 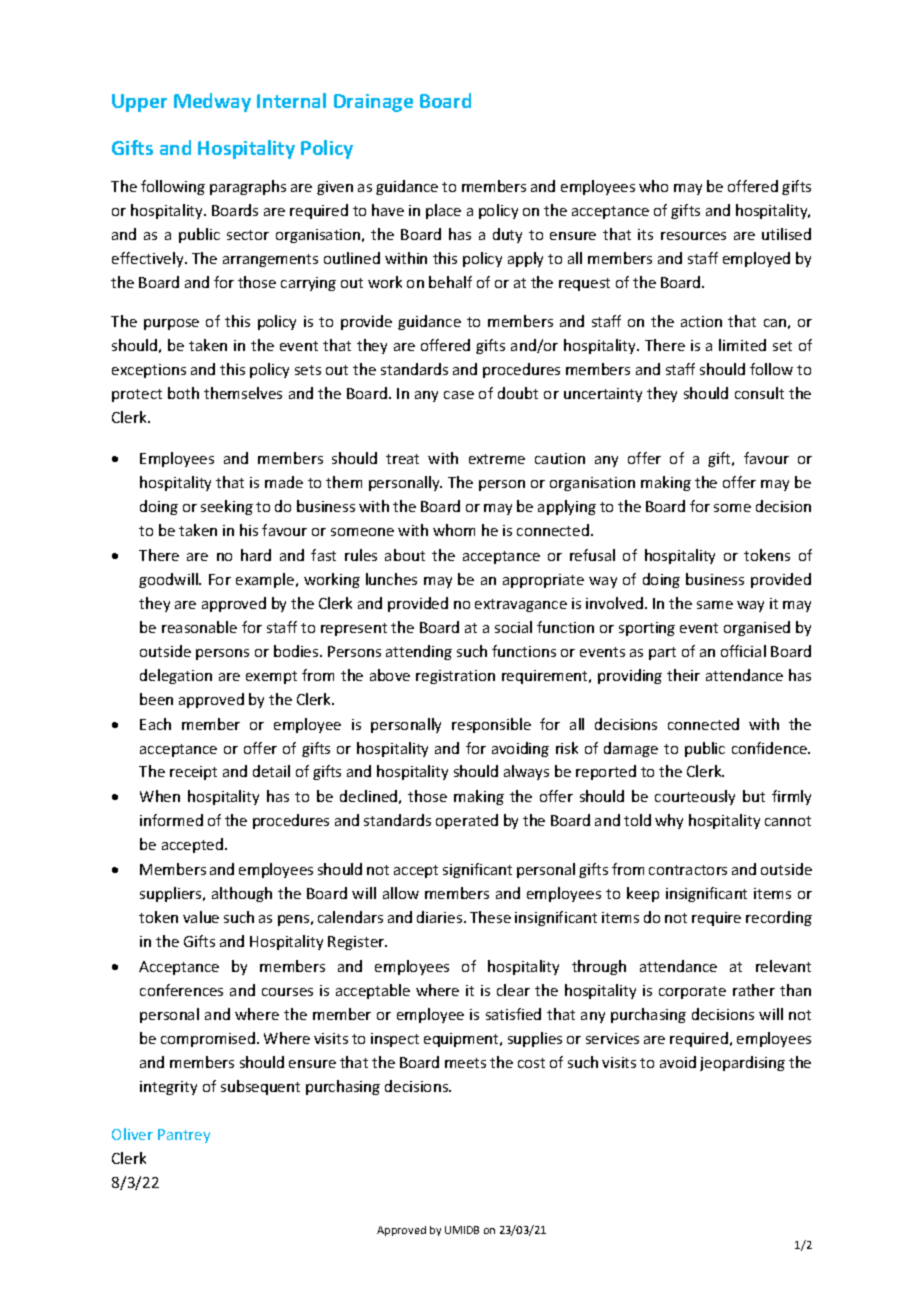 What do you see at coordinates (373, 103) in the screenshot?
I see `Drainage` at bounding box center [373, 103].
